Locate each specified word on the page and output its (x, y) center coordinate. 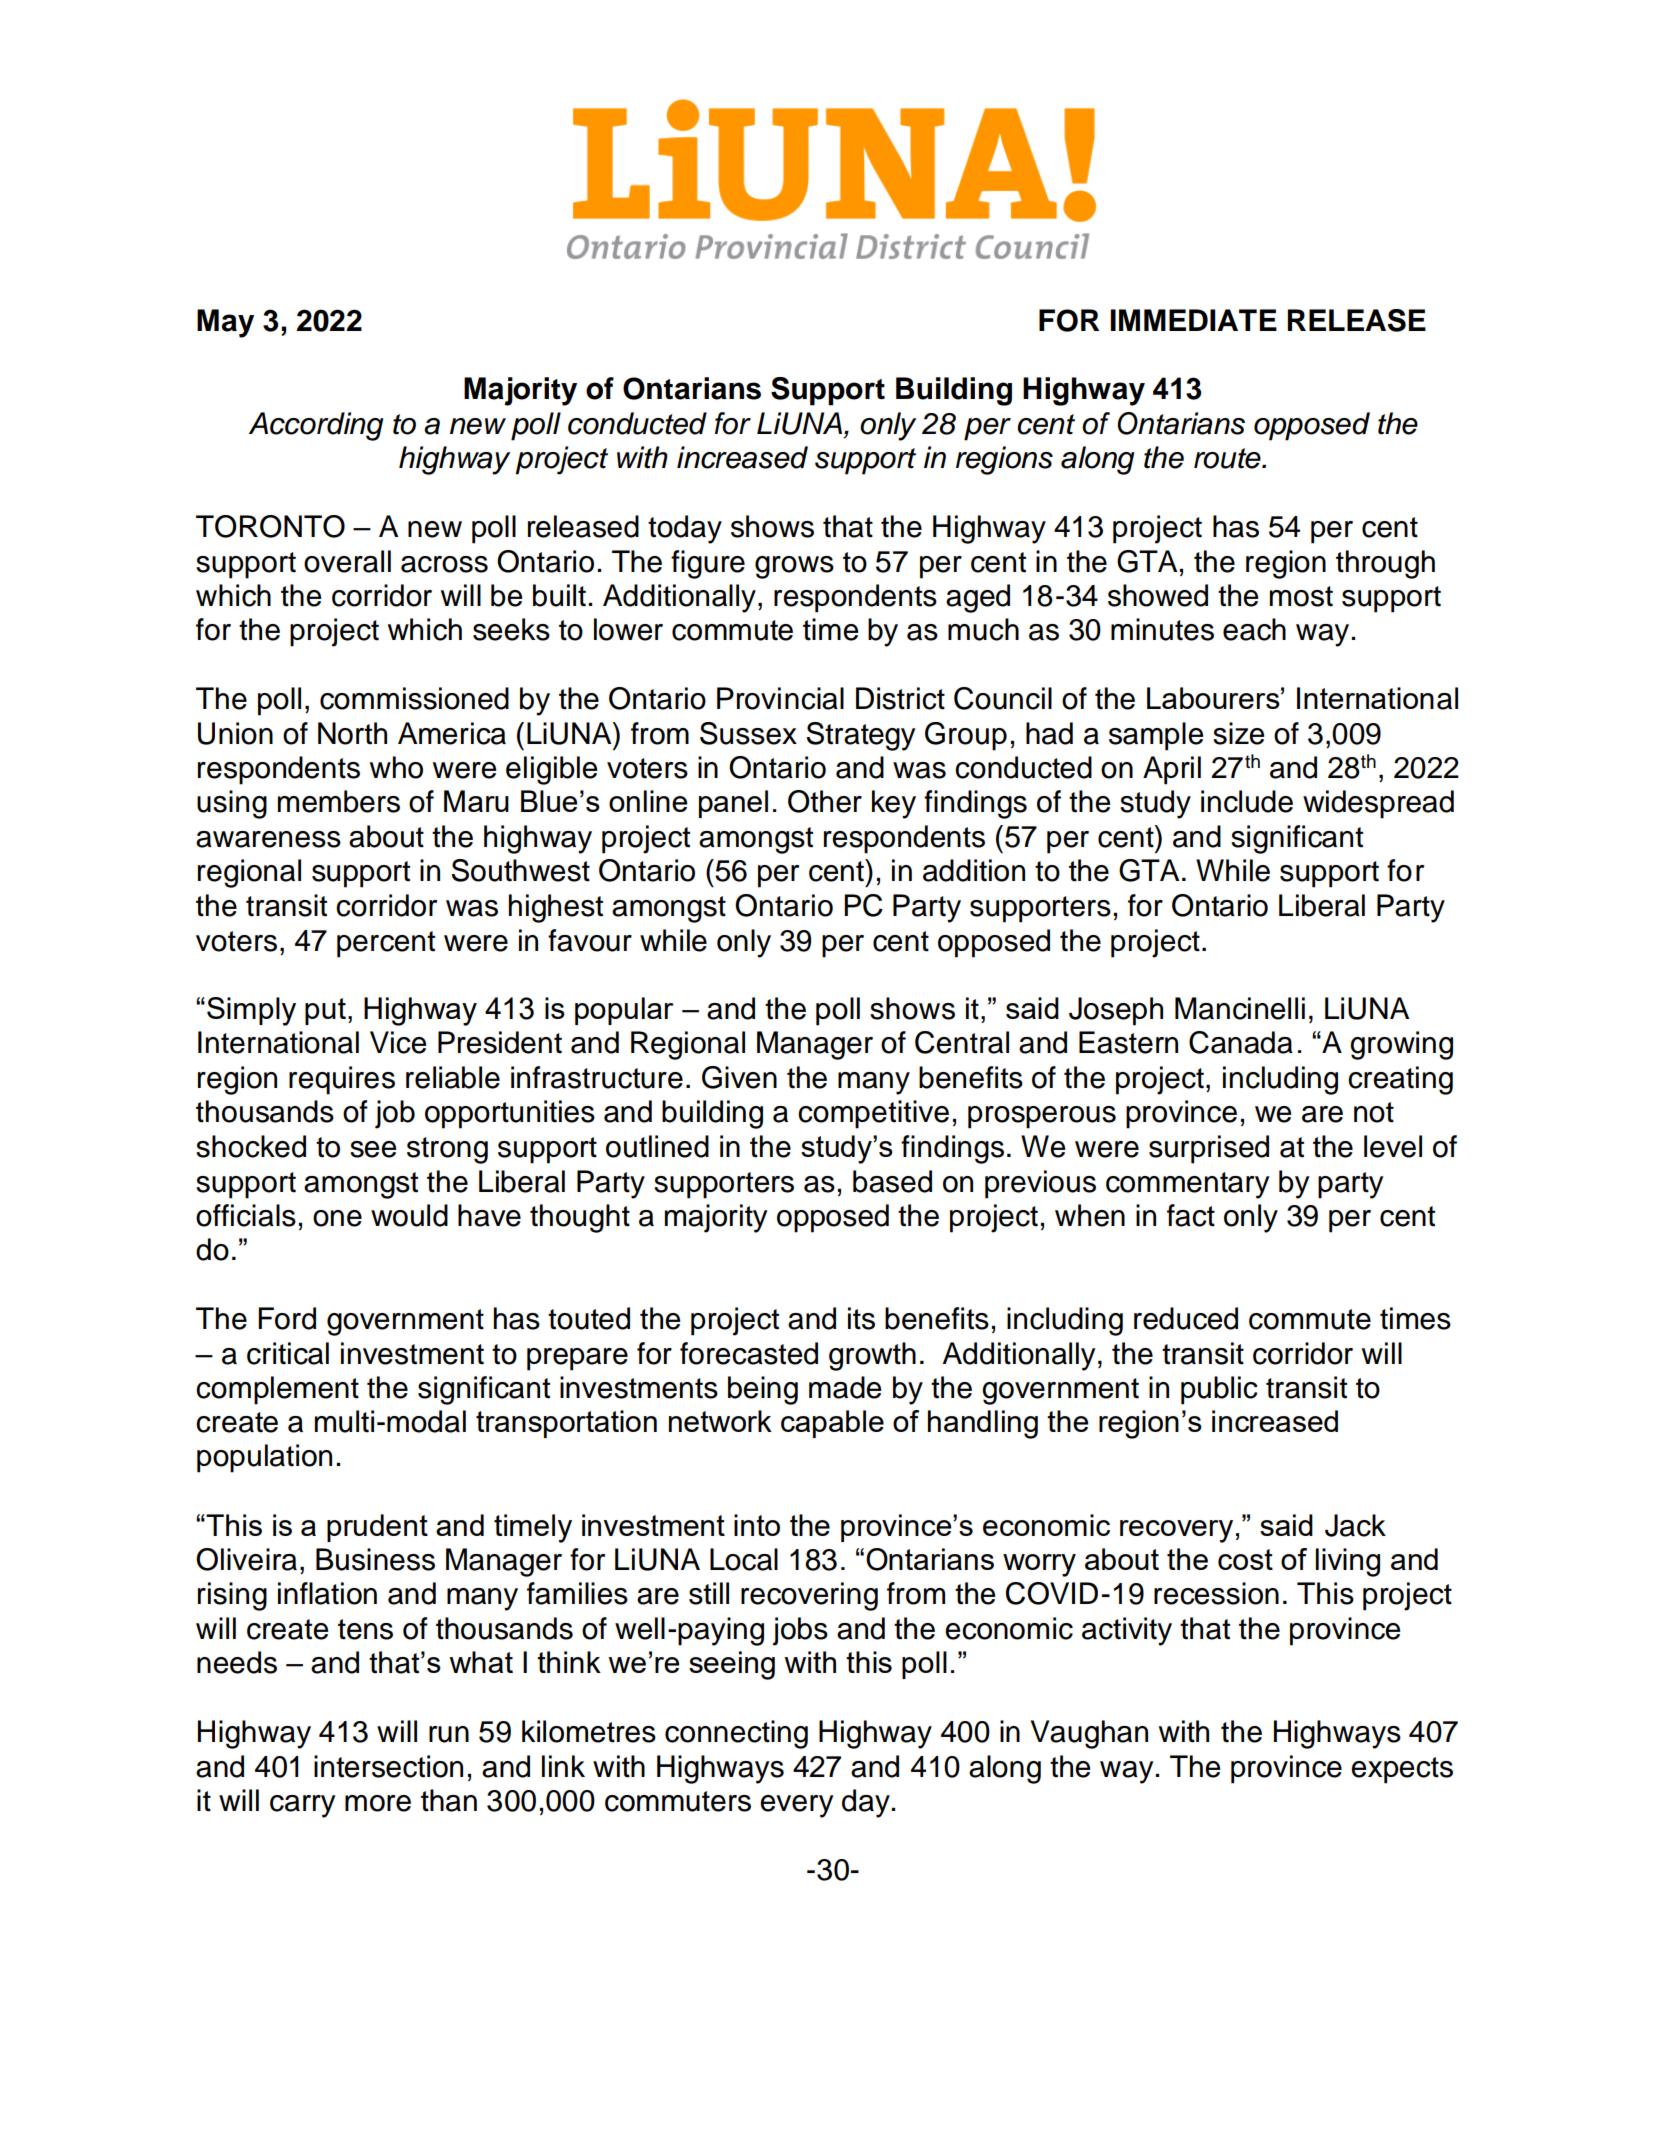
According (316, 426)
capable (832, 1424)
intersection (388, 1766)
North (352, 733)
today (685, 529)
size (1238, 733)
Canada (1241, 1042)
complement (277, 1390)
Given (739, 1077)
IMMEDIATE (1193, 320)
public (1219, 1390)
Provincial (780, 698)
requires (342, 1080)
